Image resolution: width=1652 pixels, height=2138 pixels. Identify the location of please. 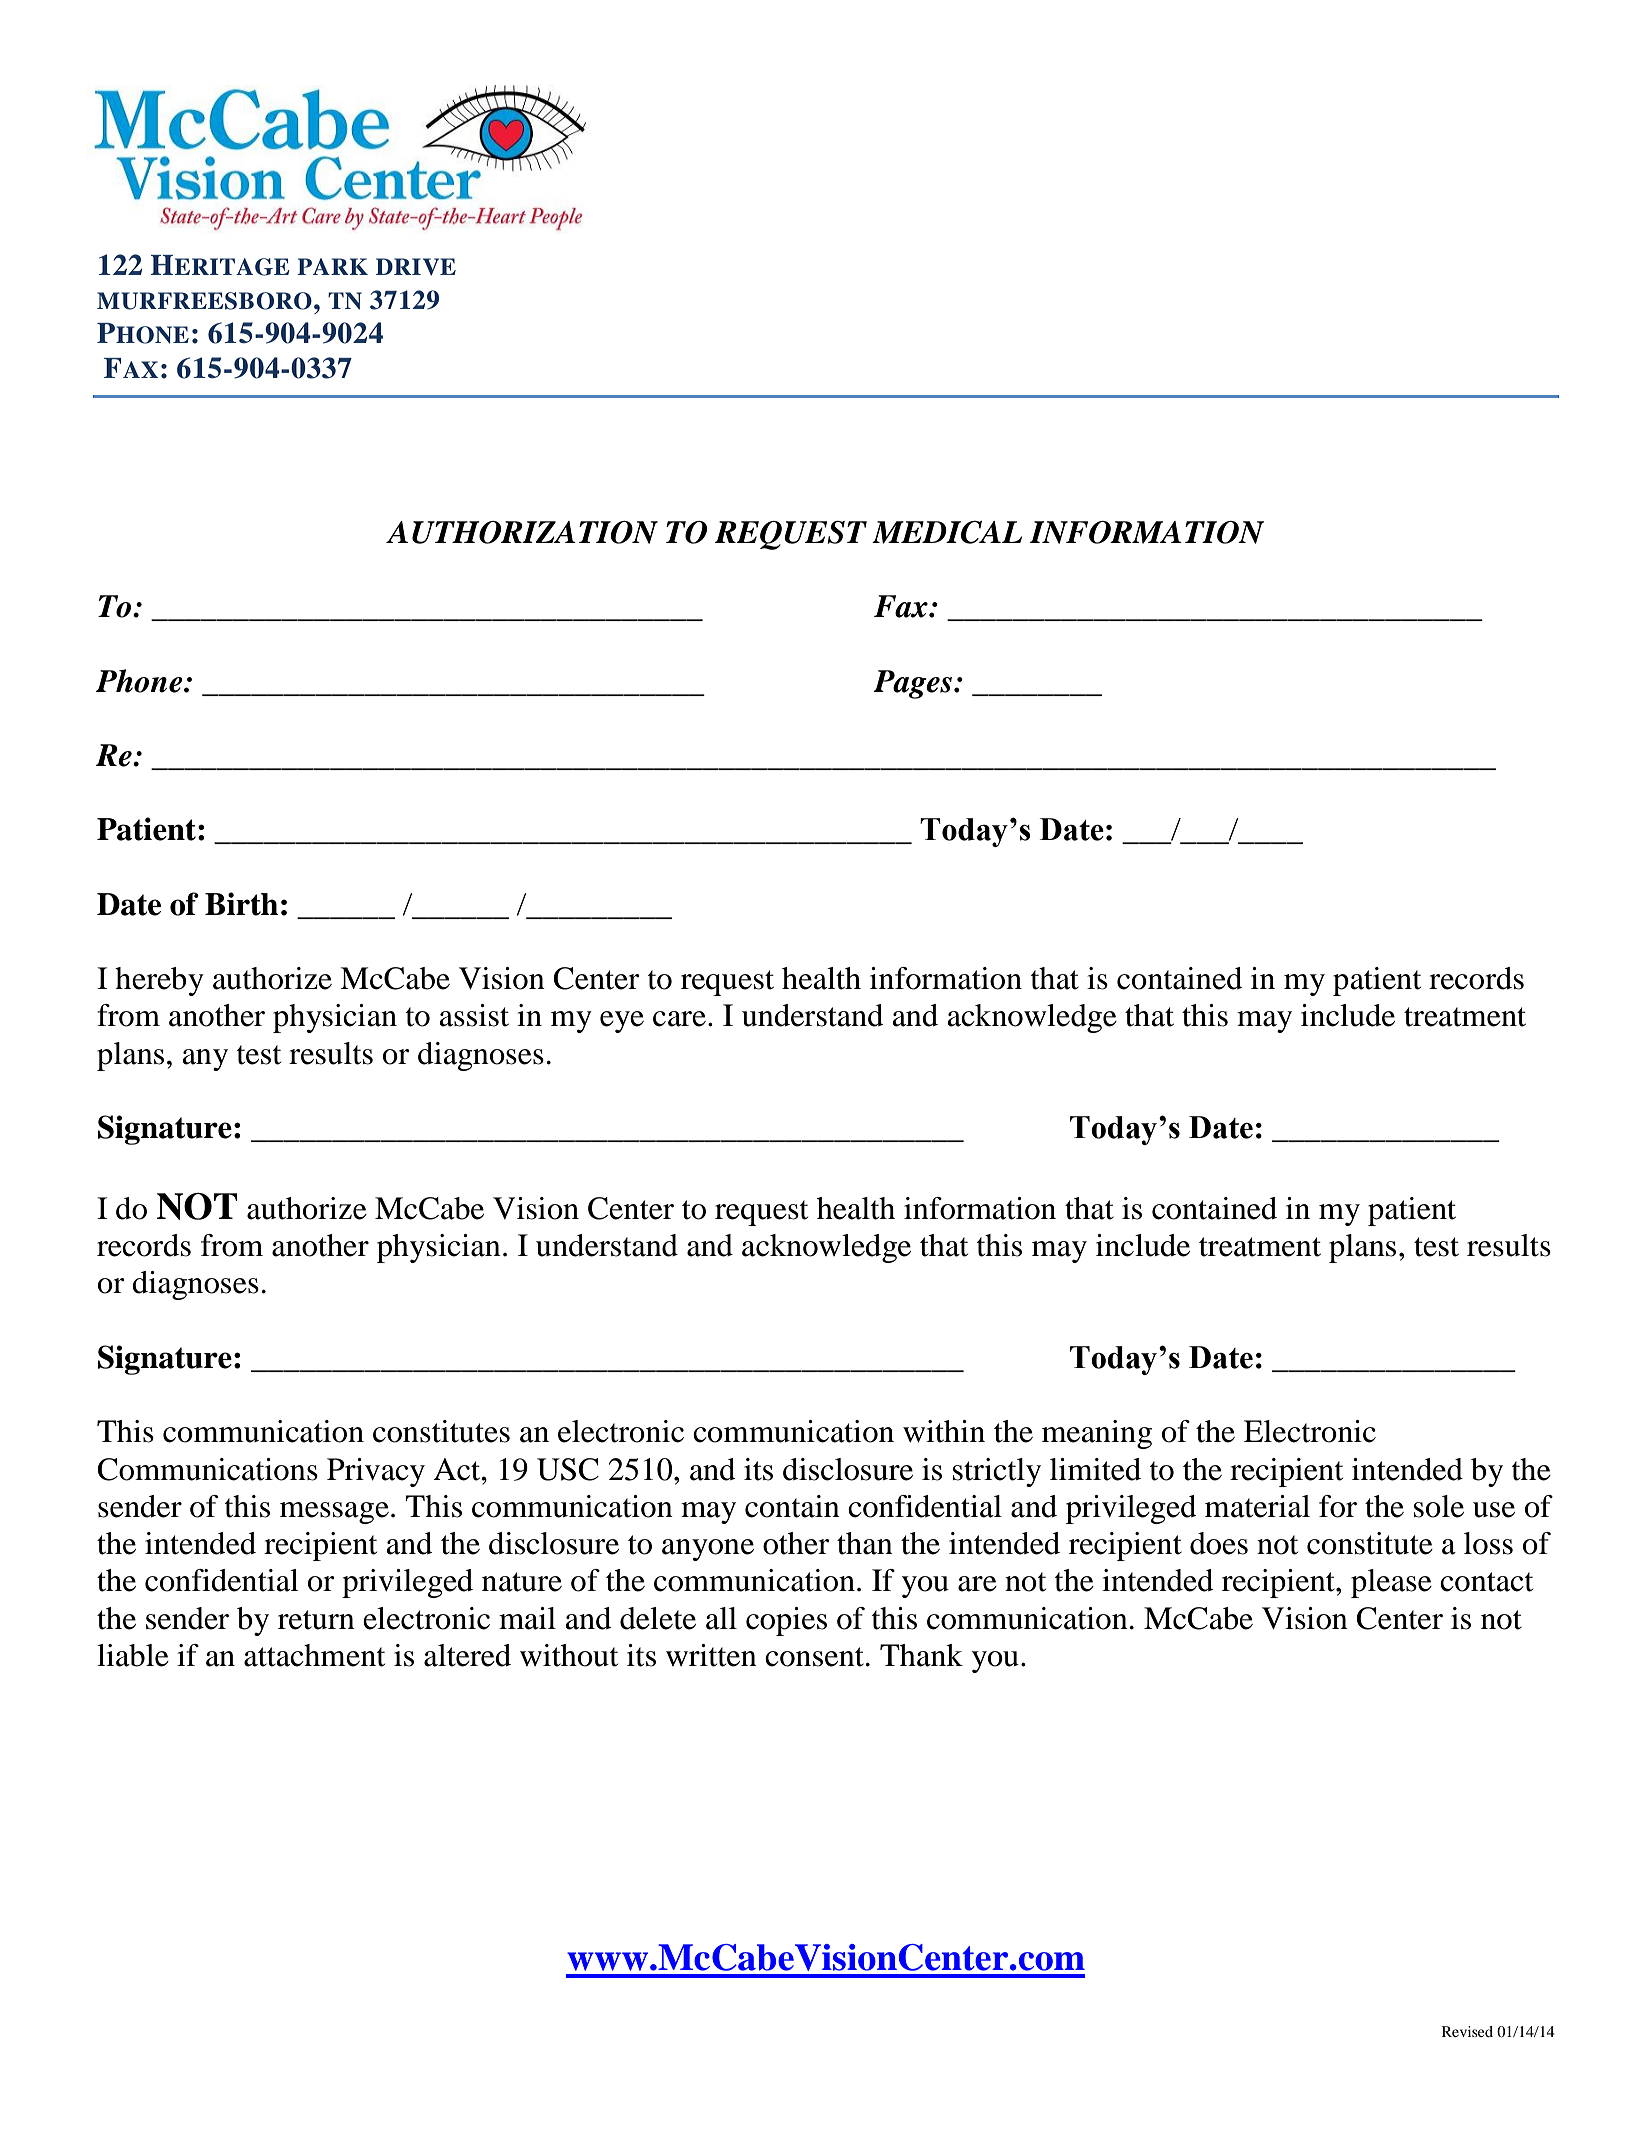
(1391, 1583).
